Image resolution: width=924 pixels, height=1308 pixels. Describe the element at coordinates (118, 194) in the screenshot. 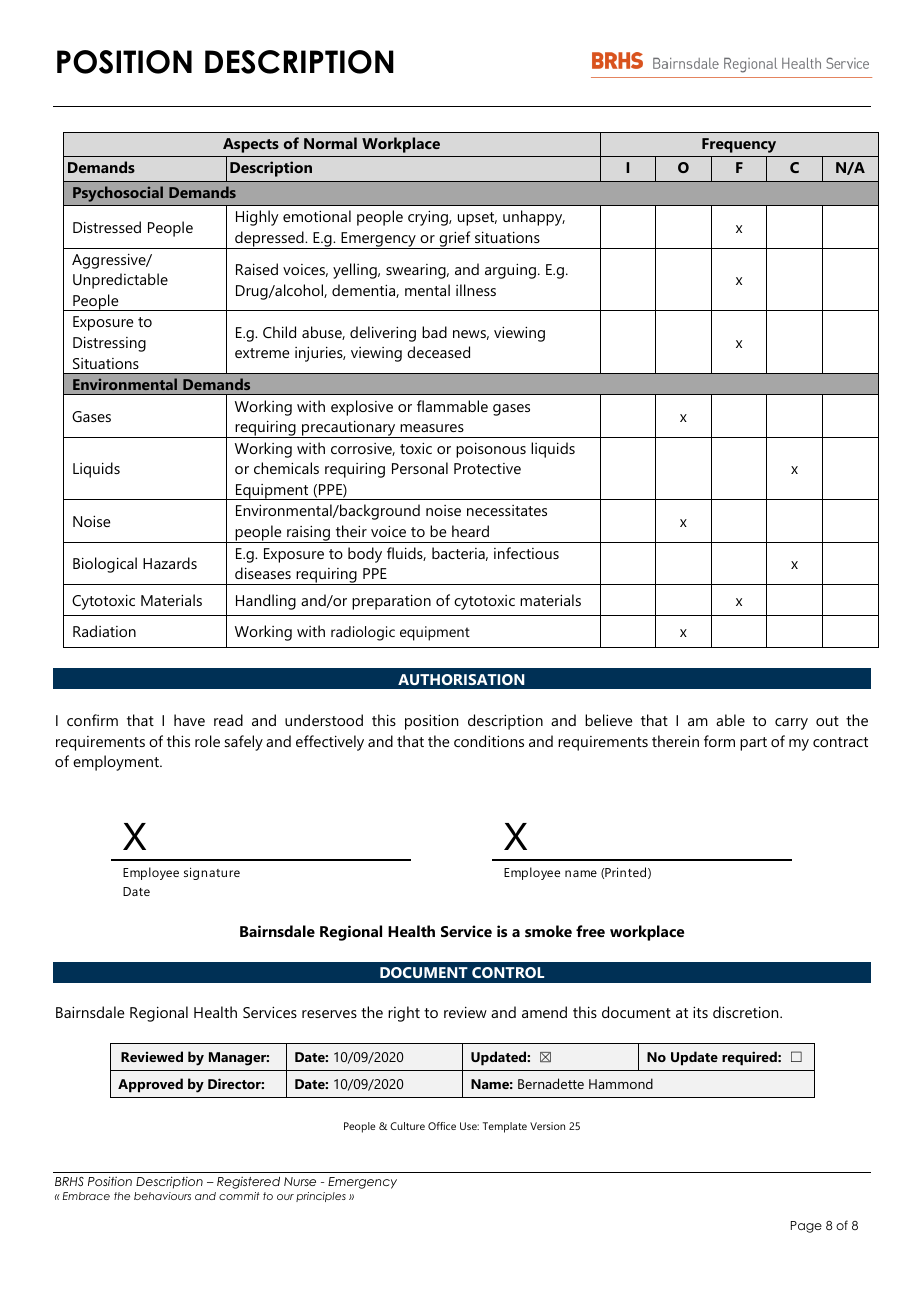

I see `Psychosocial` at that location.
